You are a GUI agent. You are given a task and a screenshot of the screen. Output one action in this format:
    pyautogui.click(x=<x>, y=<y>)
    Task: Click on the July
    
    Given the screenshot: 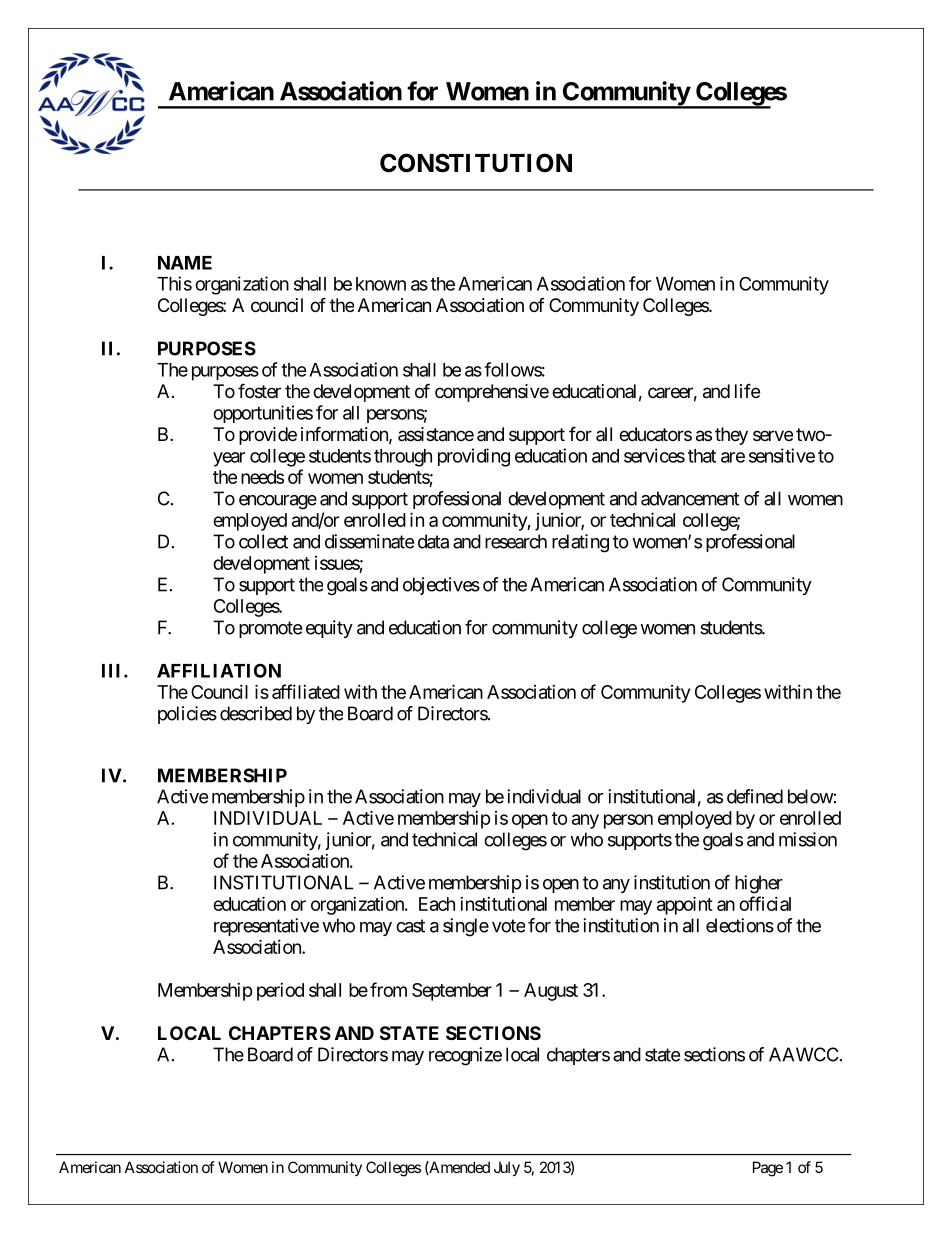 What is the action you would take?
    pyautogui.click(x=507, y=1168)
